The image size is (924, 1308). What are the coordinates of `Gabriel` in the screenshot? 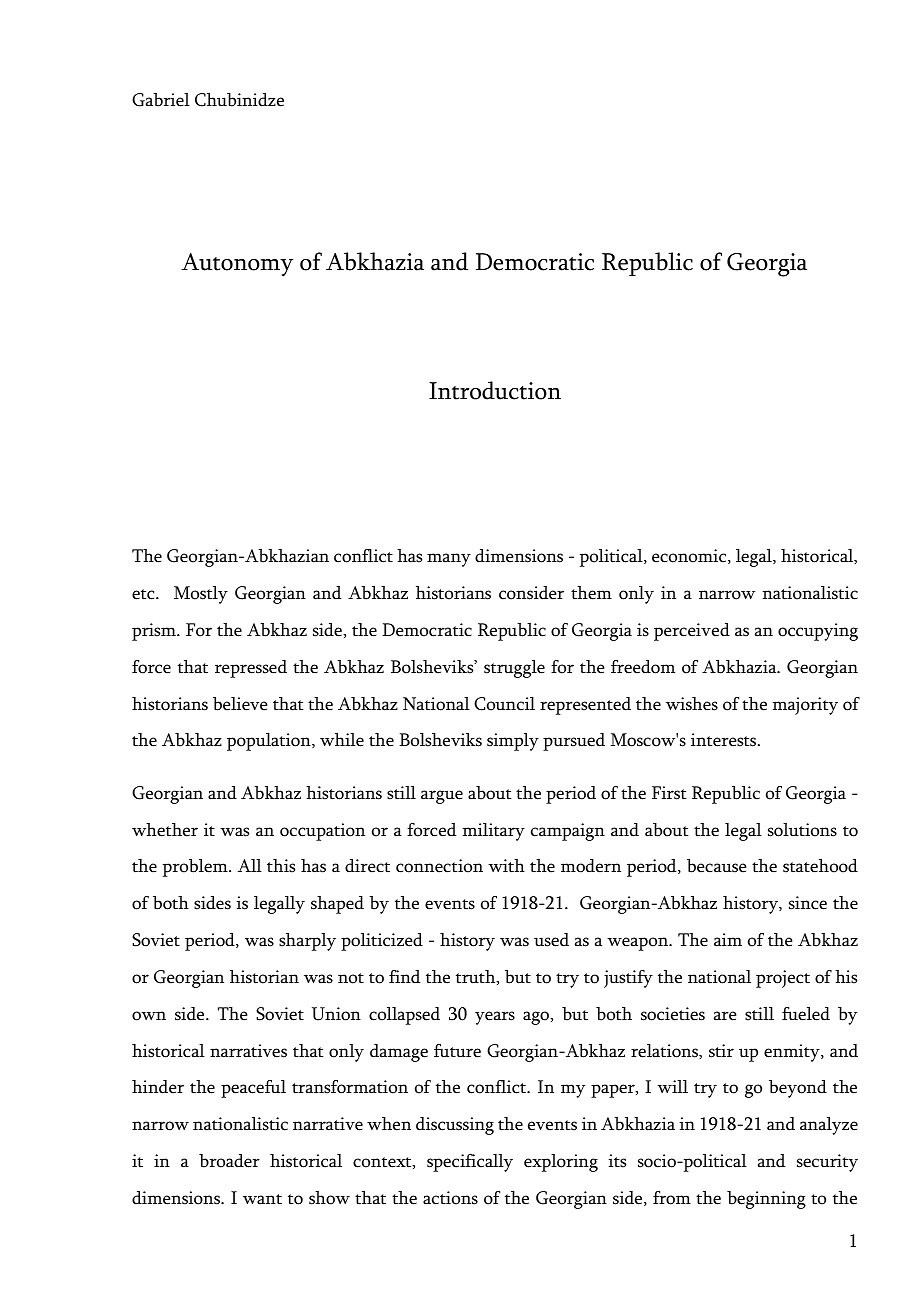 It's located at (161, 100).
